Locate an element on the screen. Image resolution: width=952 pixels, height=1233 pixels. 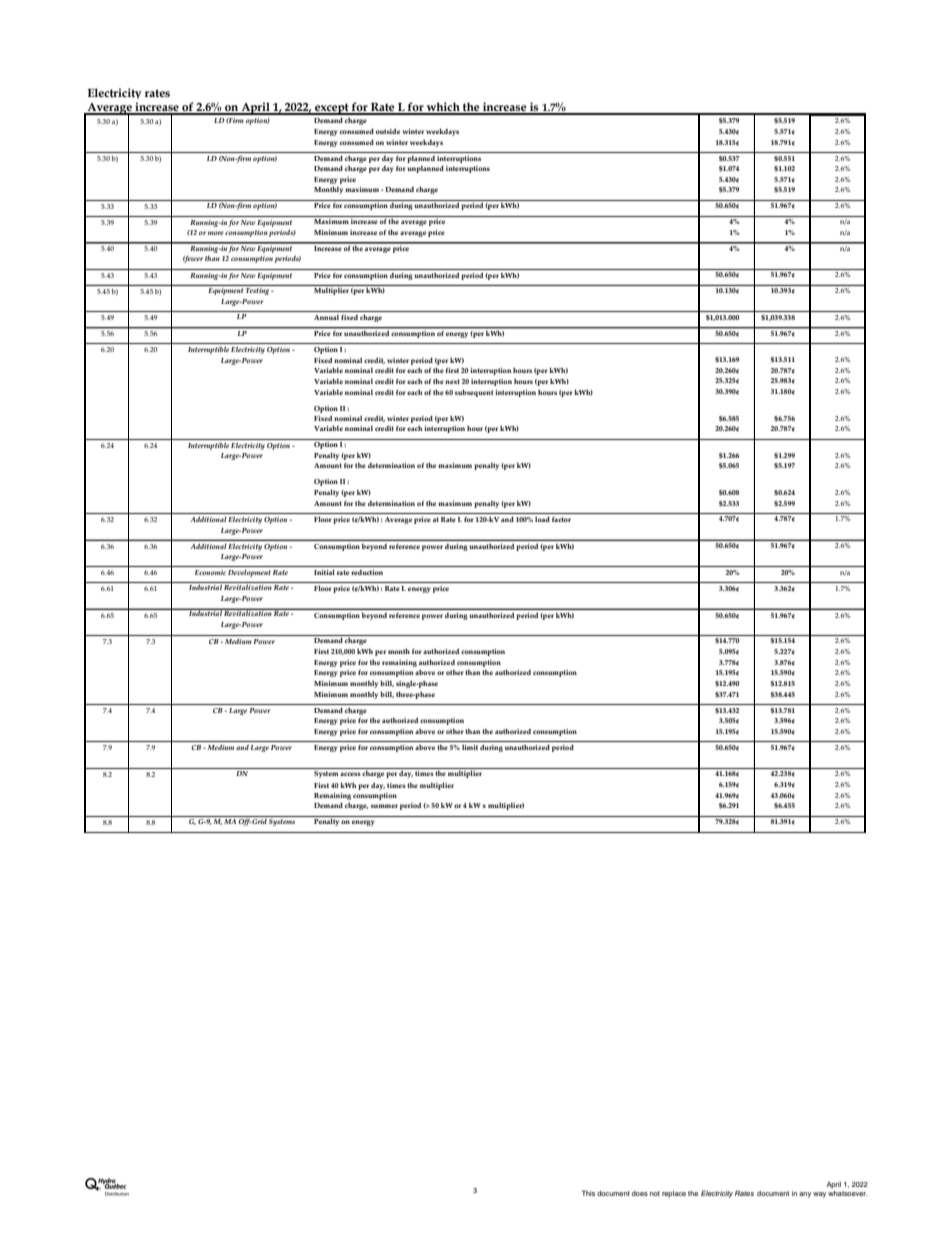
factor is located at coordinates (561, 519).
